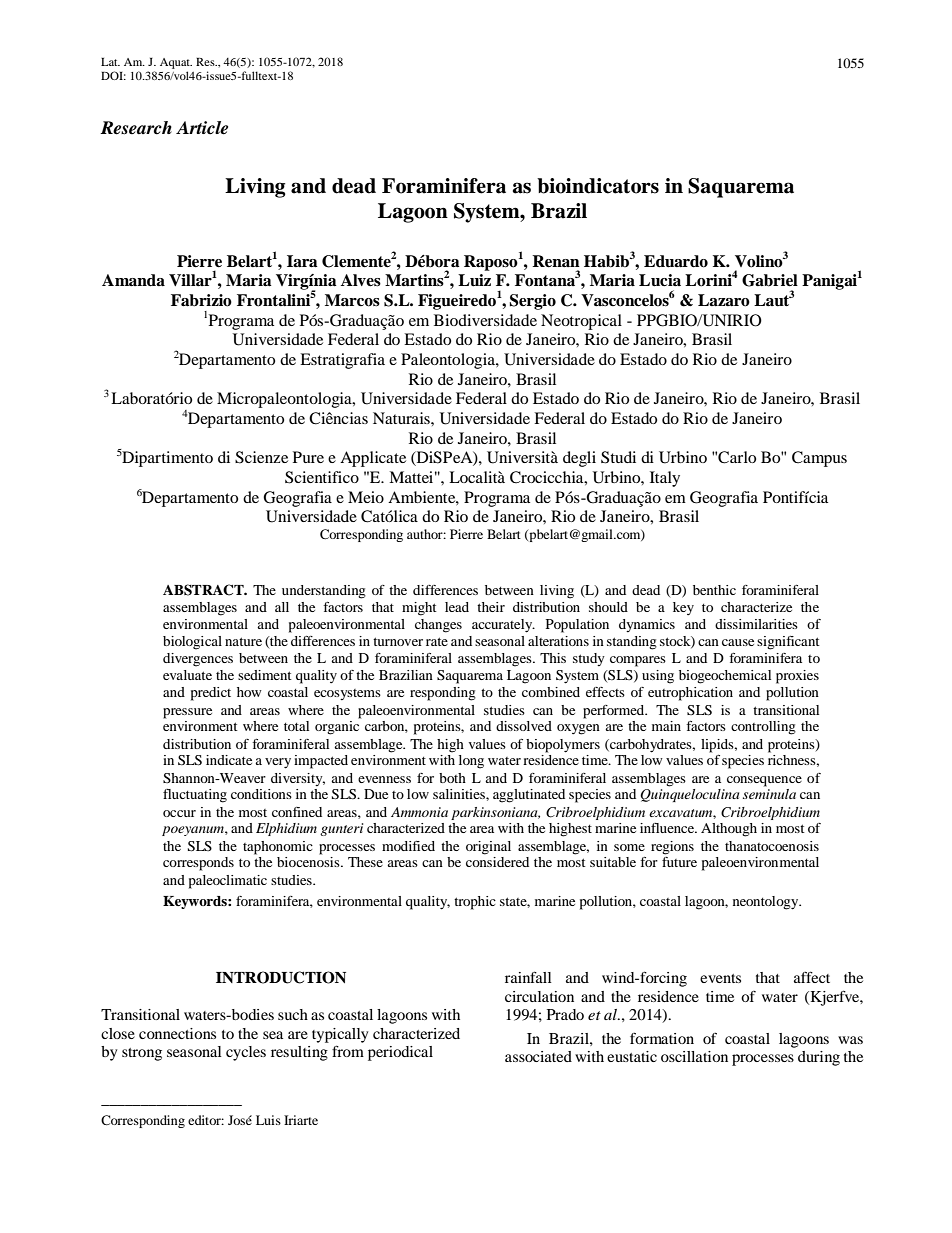  What do you see at coordinates (538, 1056) in the screenshot?
I see `associated` at bounding box center [538, 1056].
